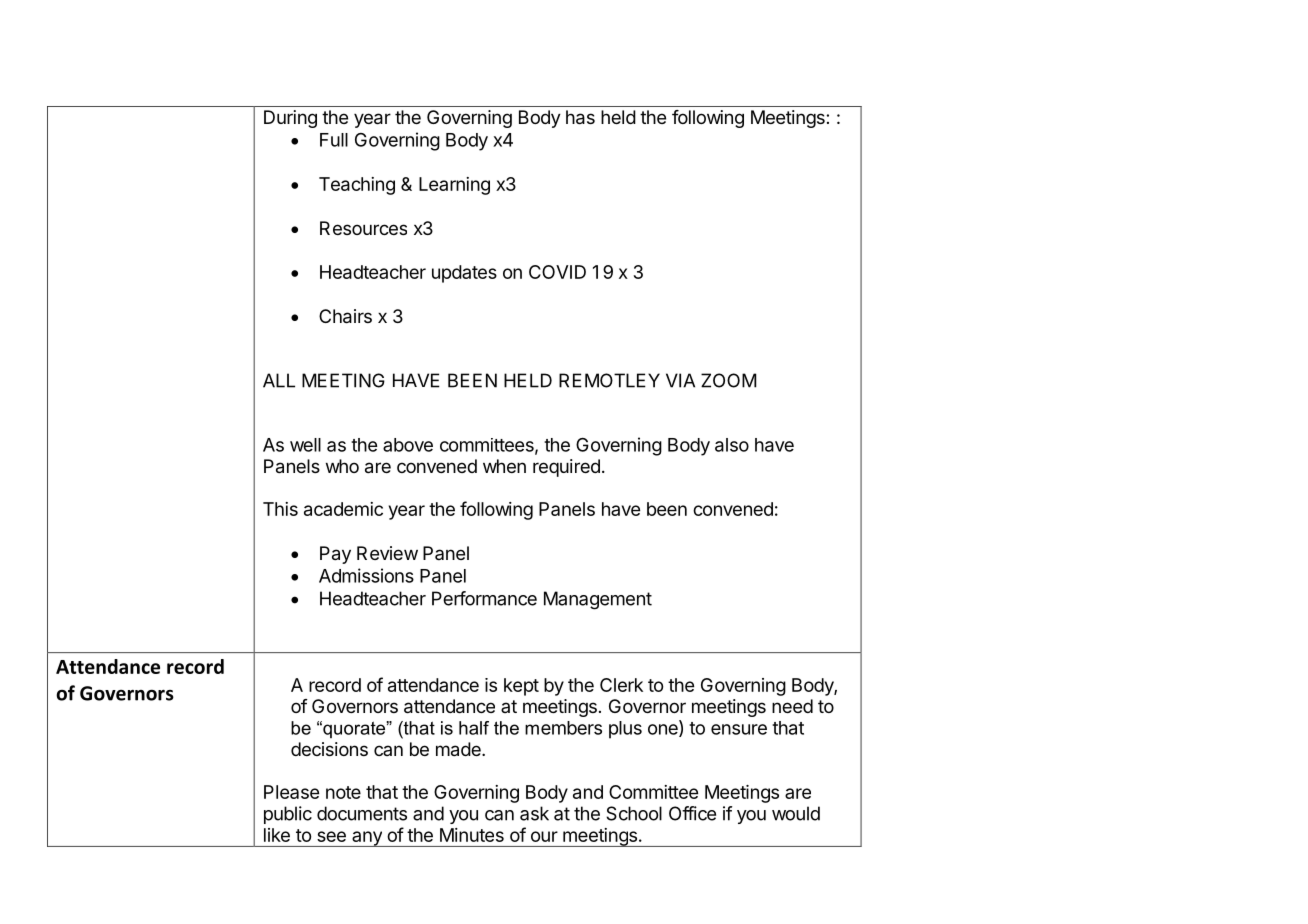 This document has height=924, width=1308. I want to click on kept, so click(521, 687).
